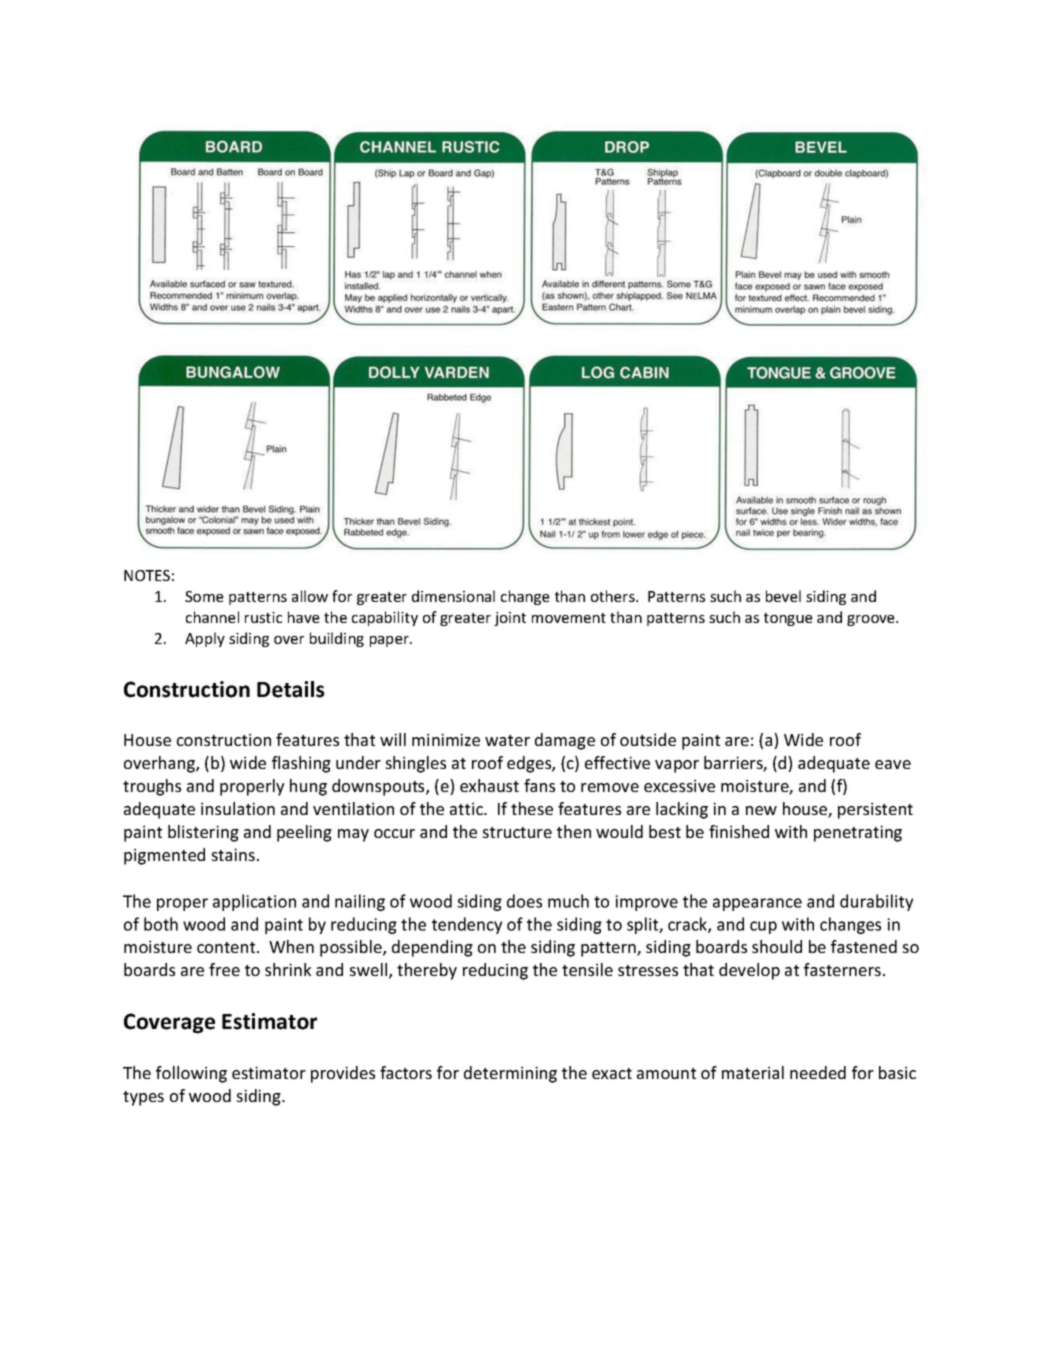  Describe the element at coordinates (191, 1074) in the screenshot. I see `following` at that location.
